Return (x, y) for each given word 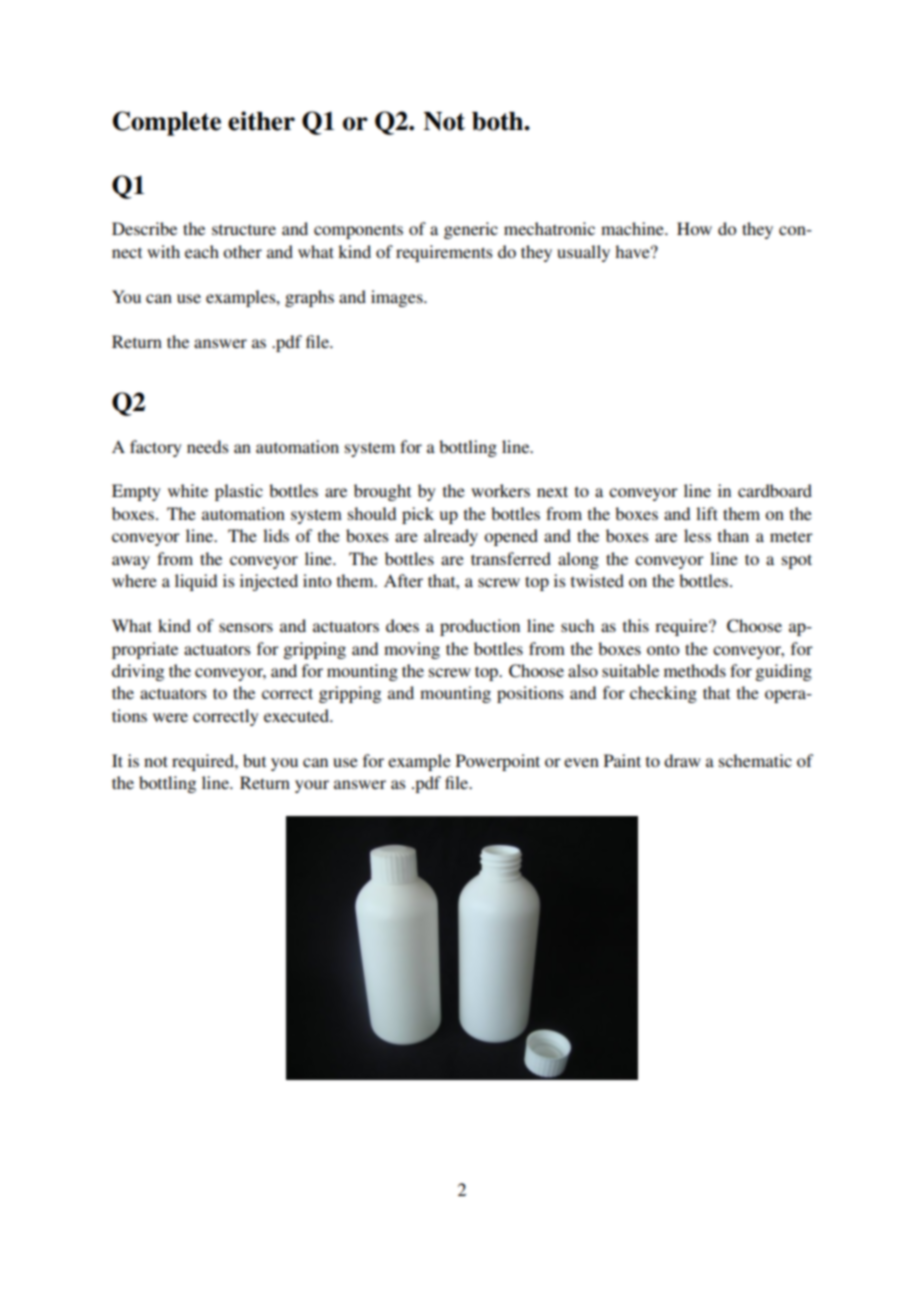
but (254, 760)
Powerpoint (498, 762)
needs (207, 446)
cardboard (775, 490)
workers (500, 490)
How (694, 228)
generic (471, 230)
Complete (167, 123)
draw (682, 760)
